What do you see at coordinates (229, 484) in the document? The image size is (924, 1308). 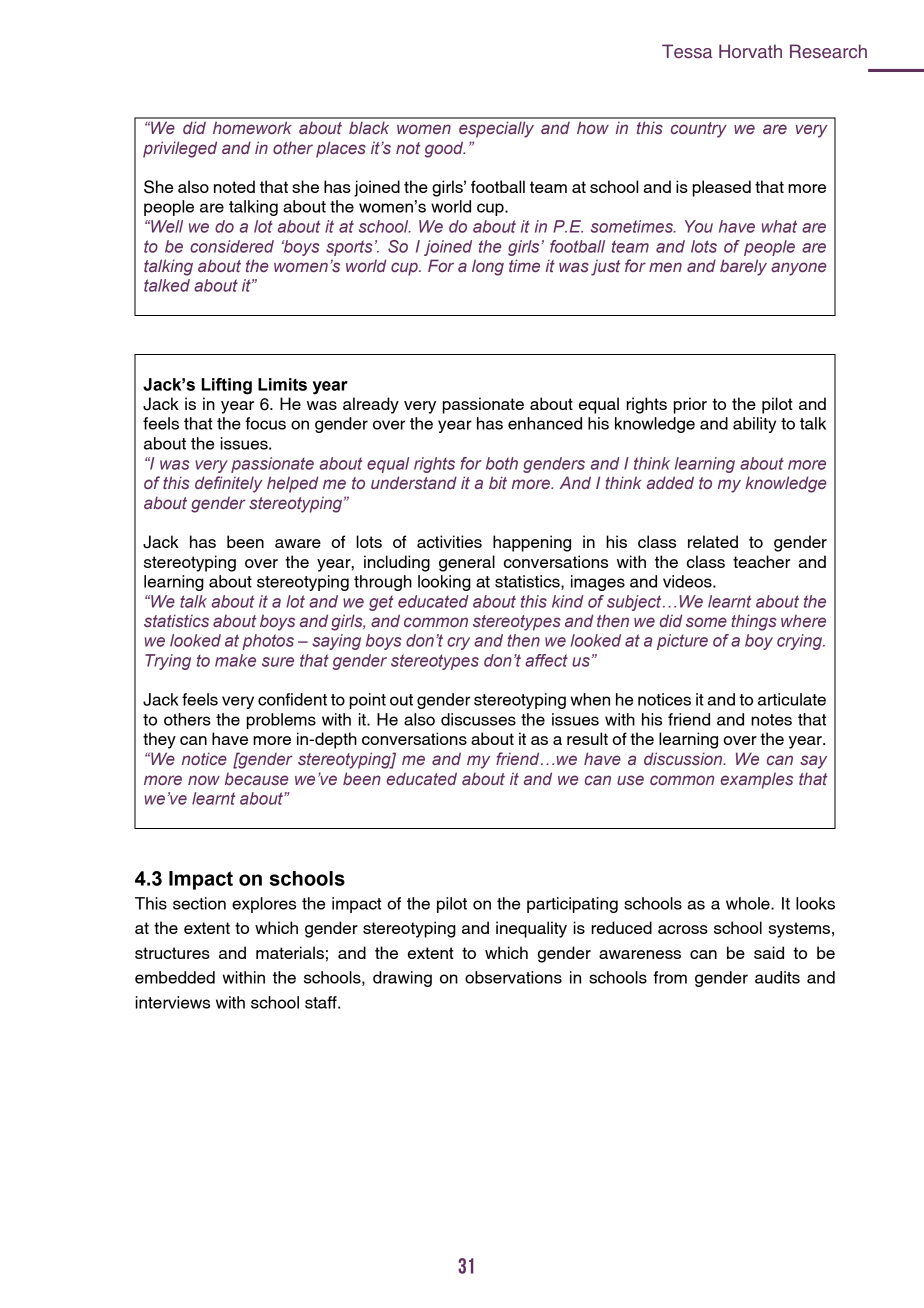 I see `definitely` at bounding box center [229, 484].
